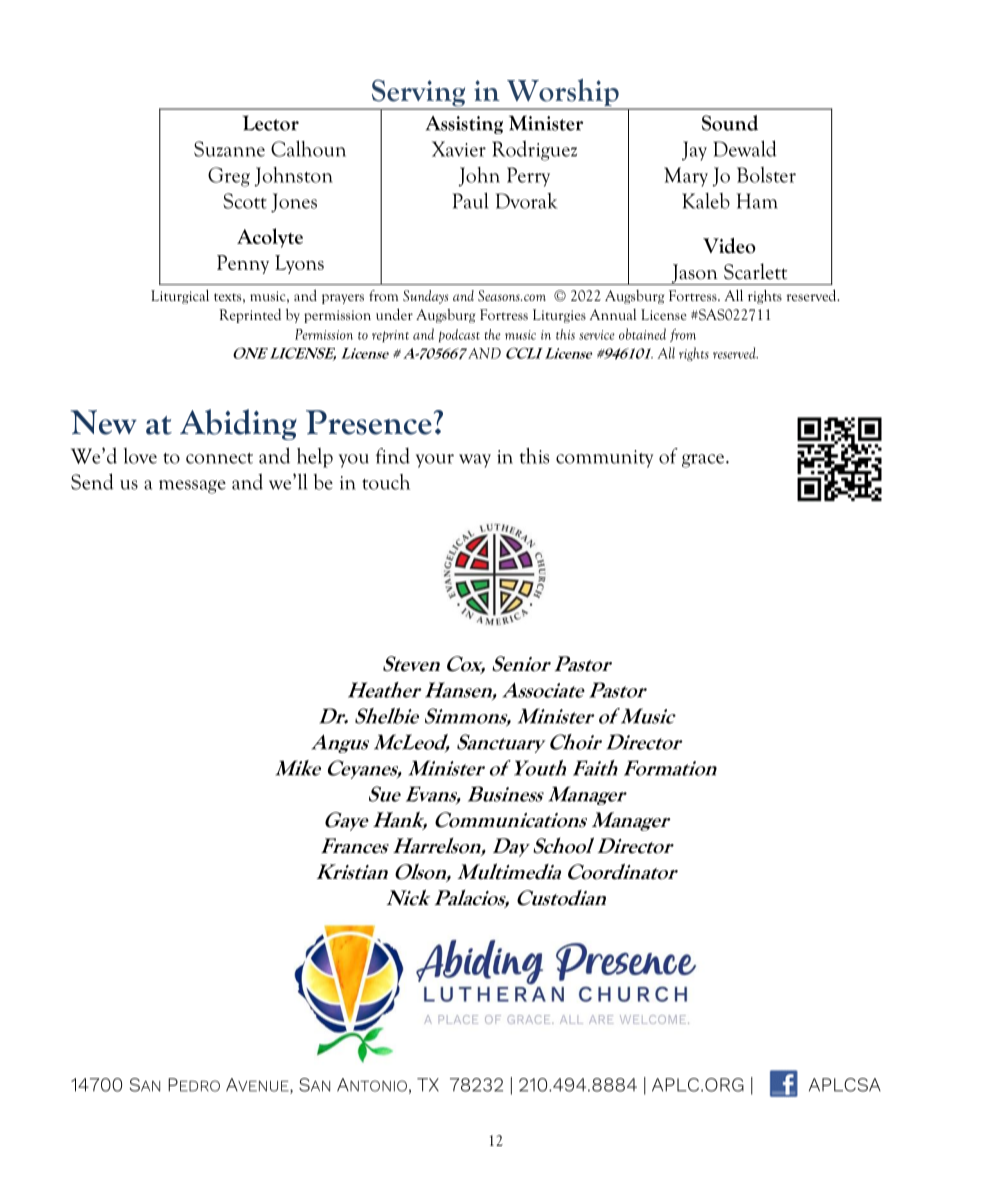 The height and width of the image is (1204, 991). What do you see at coordinates (180, 296) in the image?
I see `Liturgical` at bounding box center [180, 296].
